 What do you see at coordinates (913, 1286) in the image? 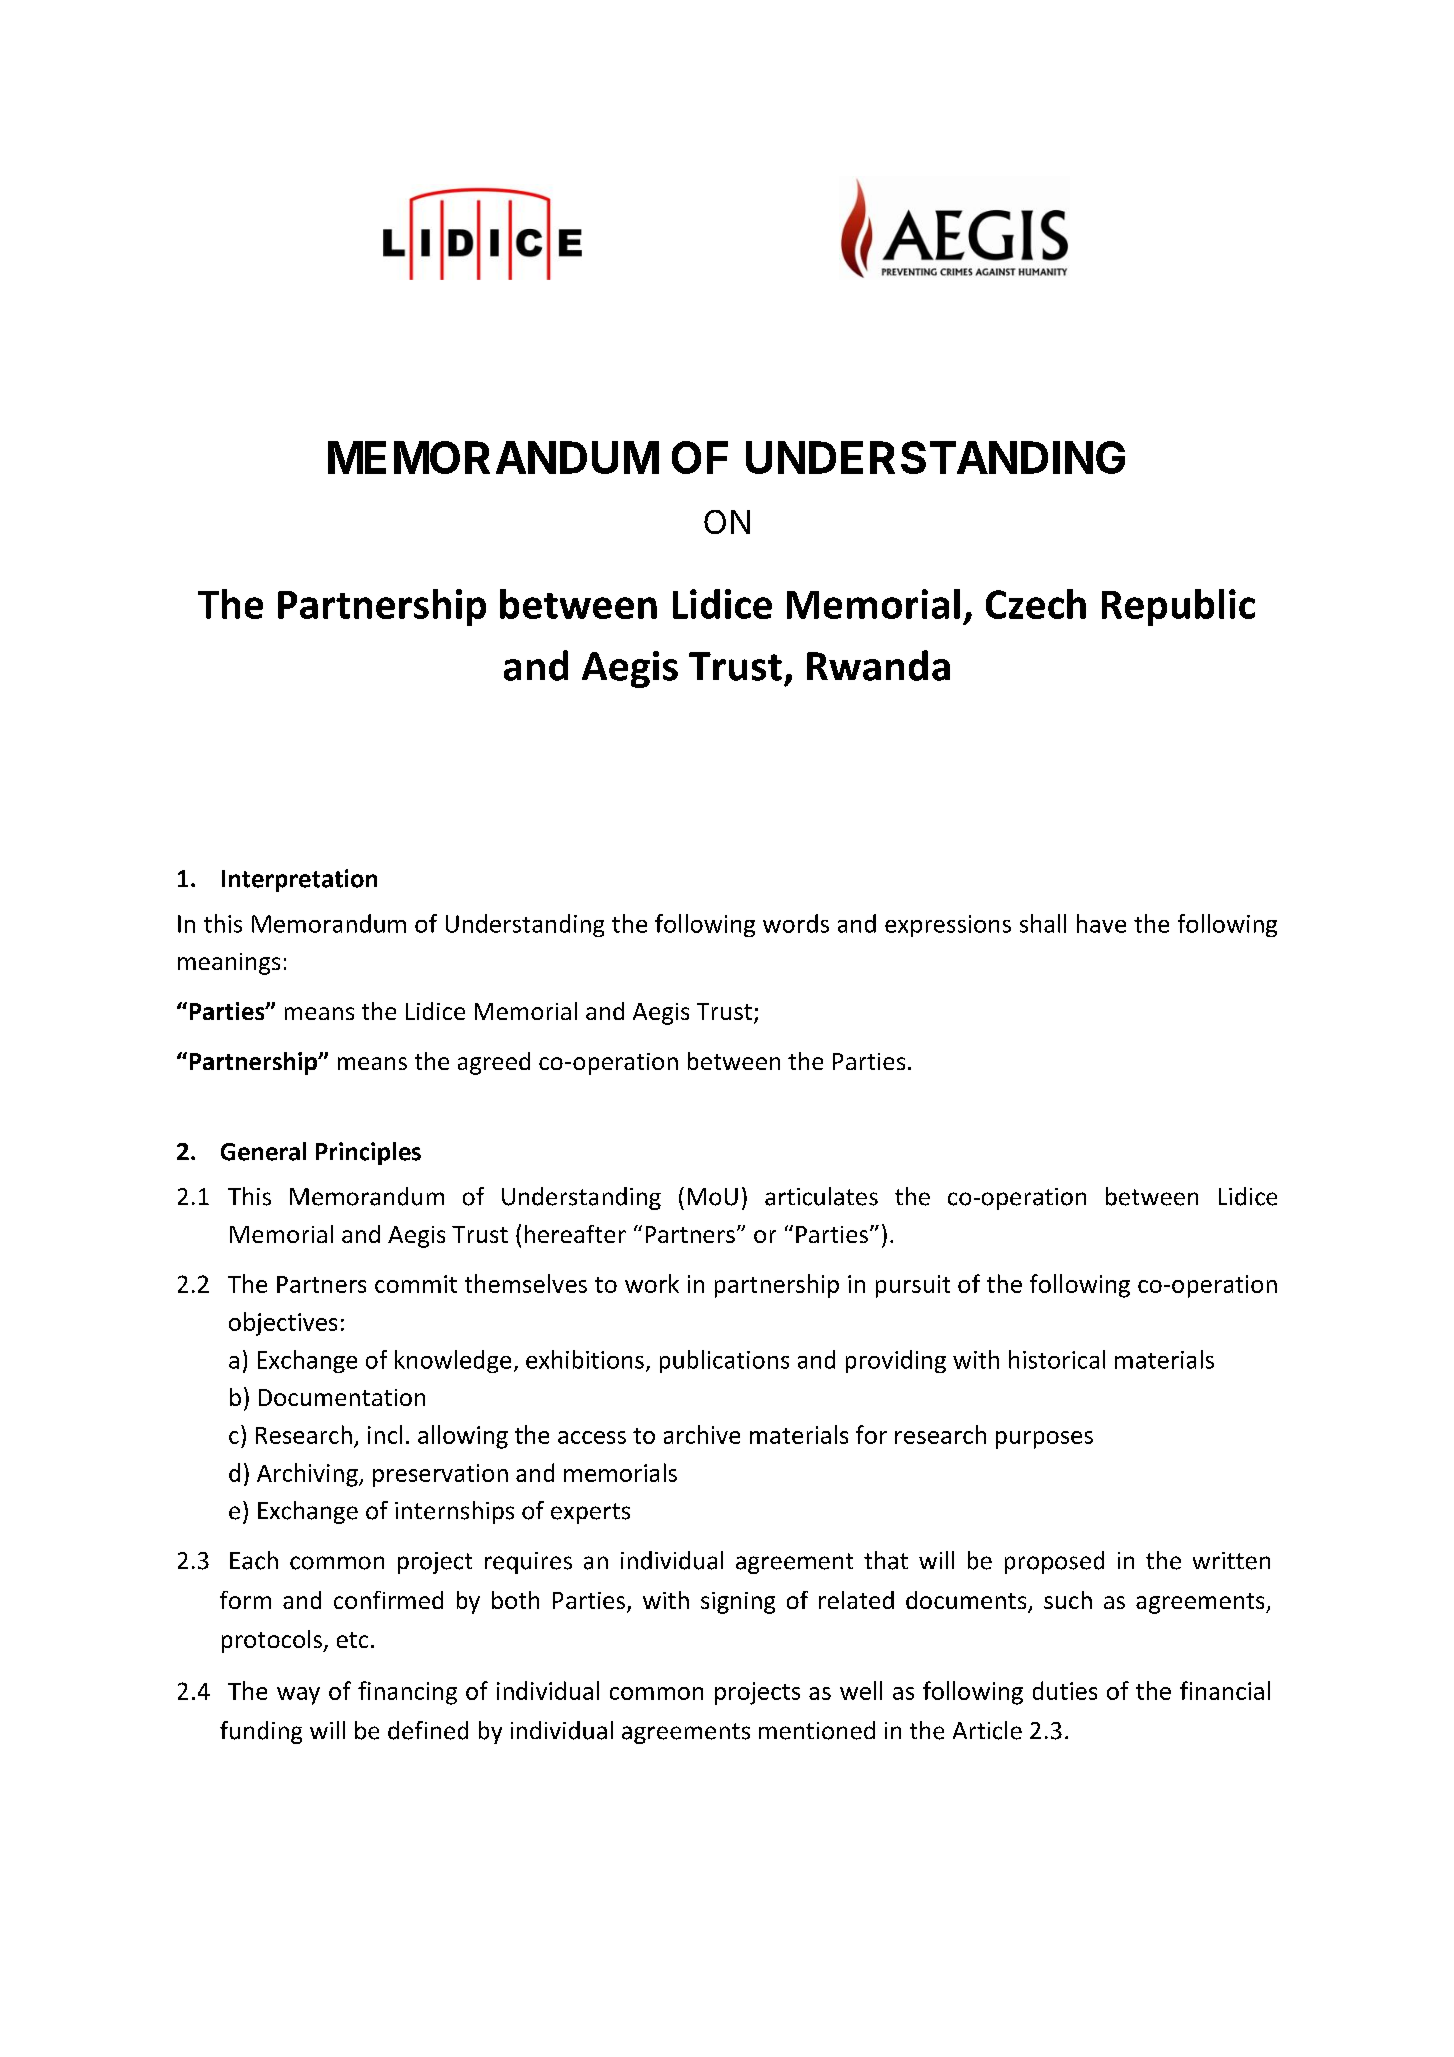
I see `pursuit` at bounding box center [913, 1286].
